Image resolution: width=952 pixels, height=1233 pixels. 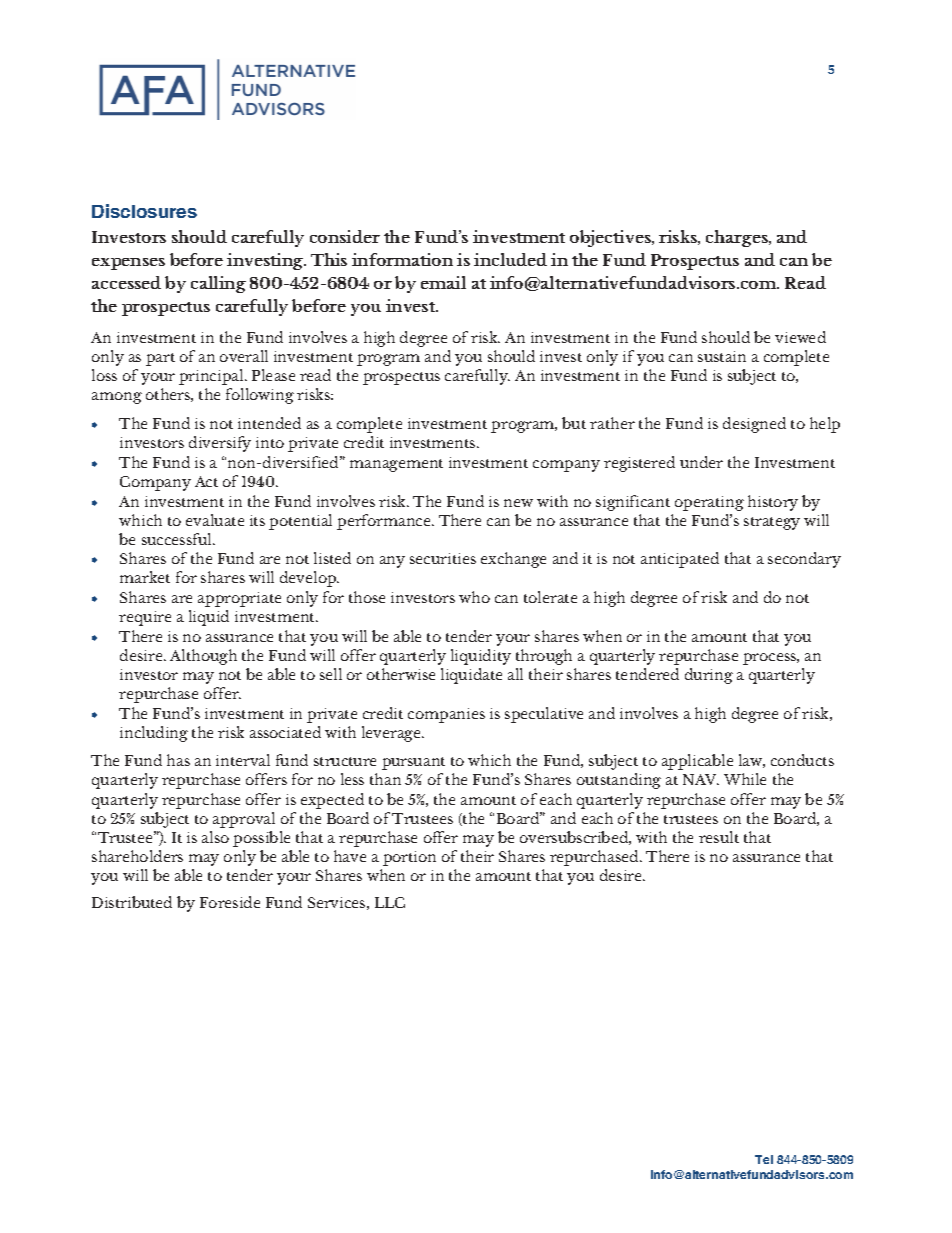 What do you see at coordinates (738, 238) in the page?
I see `charges` at bounding box center [738, 238].
